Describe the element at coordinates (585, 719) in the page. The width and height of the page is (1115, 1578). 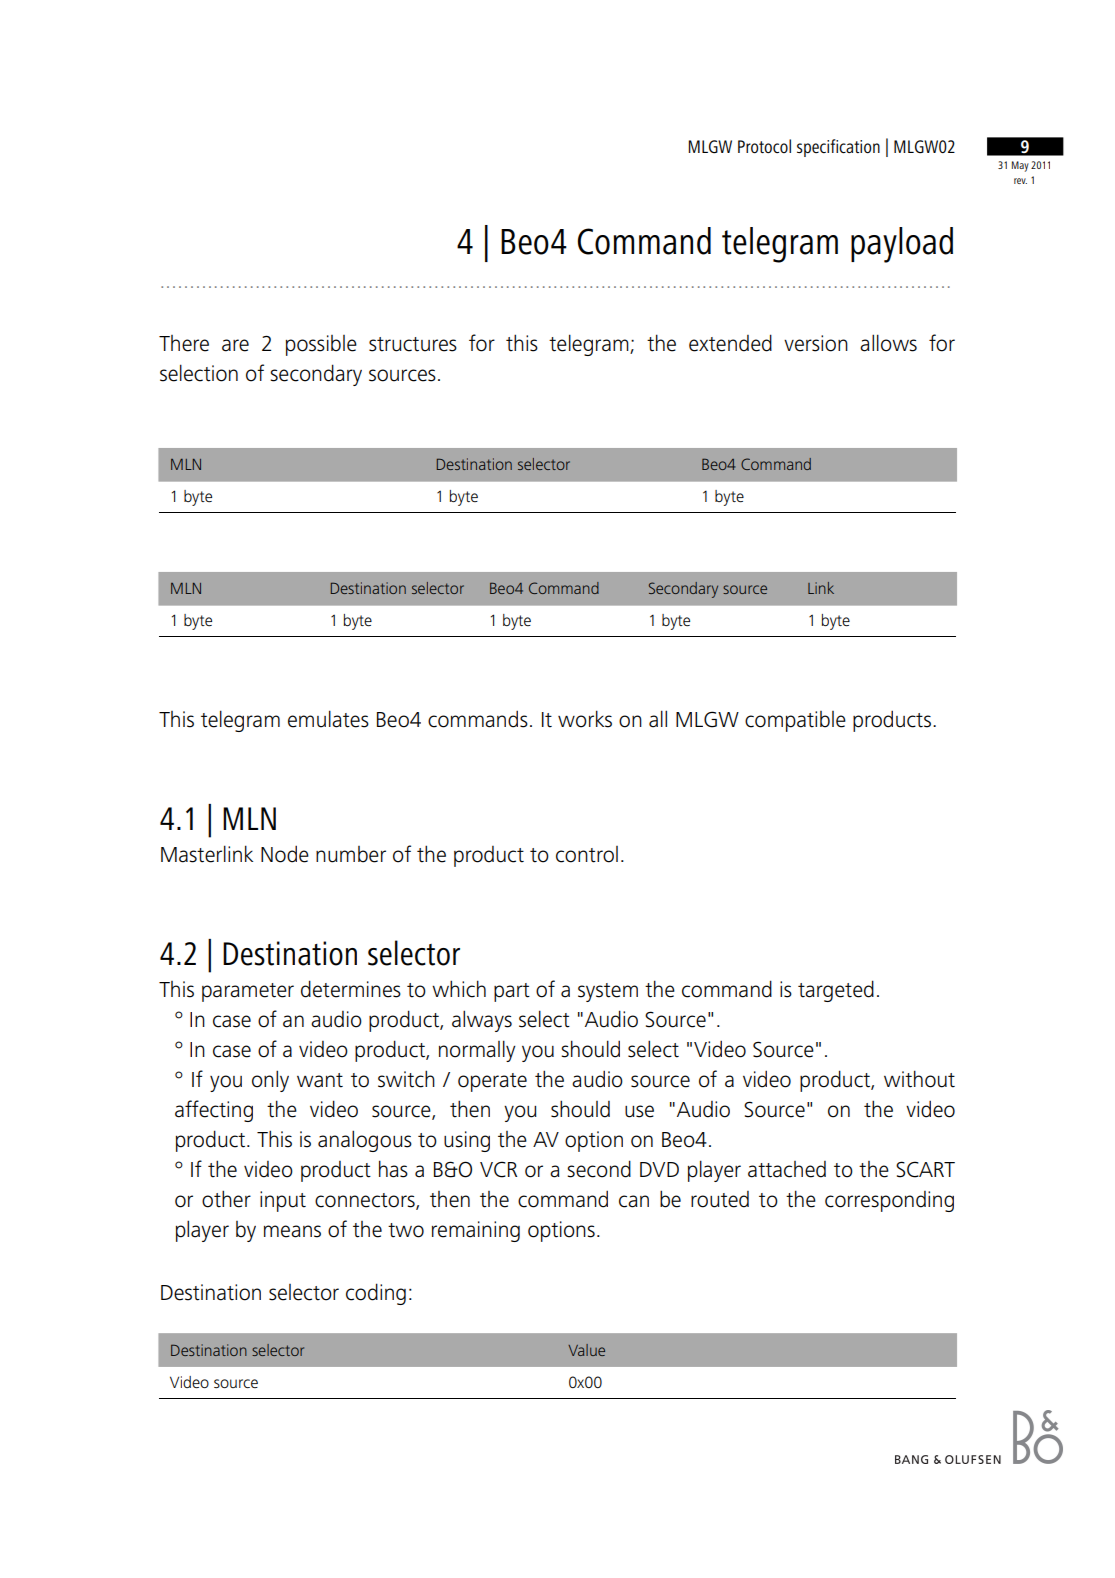
I see `works` at that location.
